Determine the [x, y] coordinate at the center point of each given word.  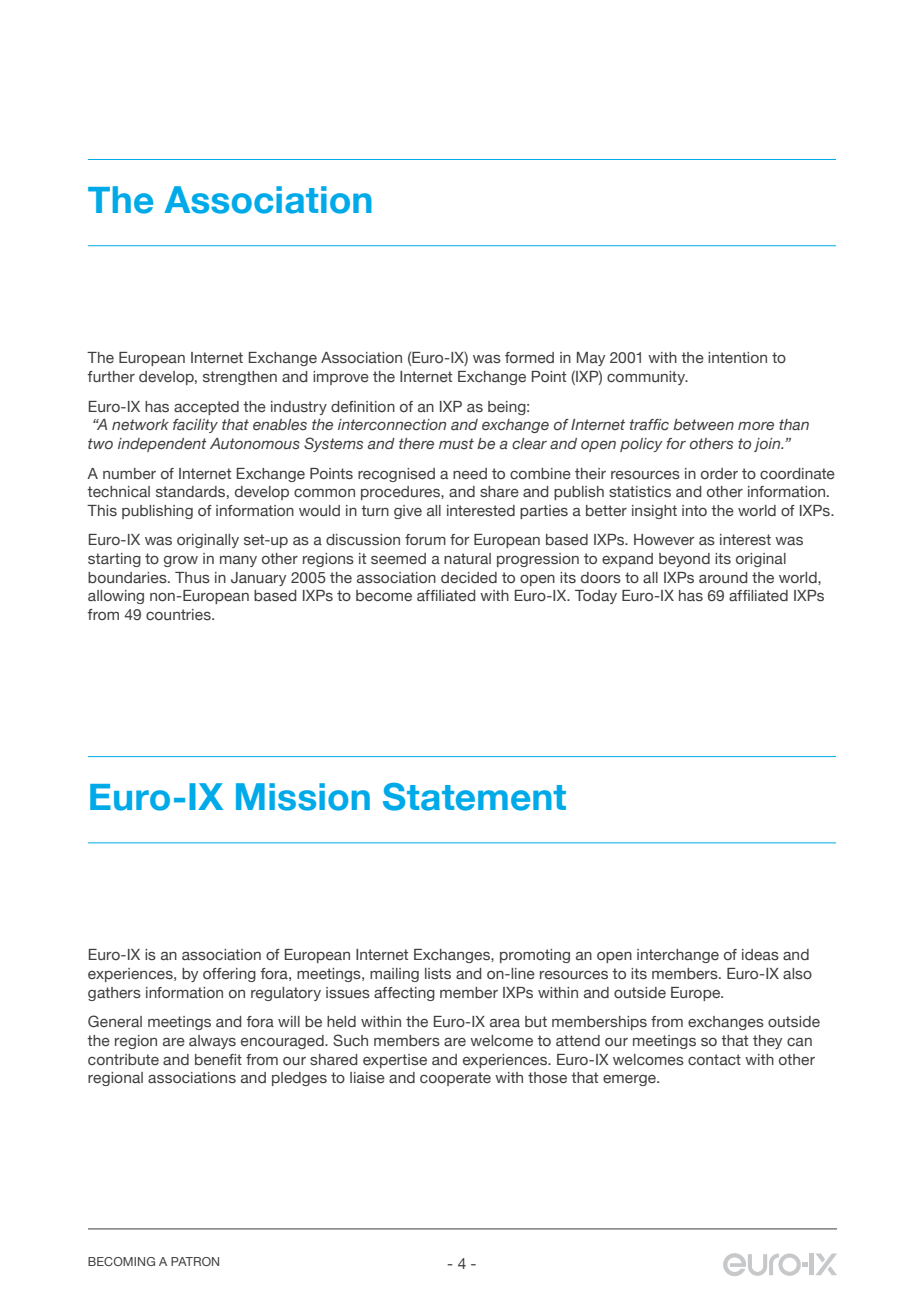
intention [737, 357]
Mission [303, 797]
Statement [474, 797]
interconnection [392, 425]
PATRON [195, 1261]
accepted [206, 408]
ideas [760, 955]
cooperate [455, 1079]
